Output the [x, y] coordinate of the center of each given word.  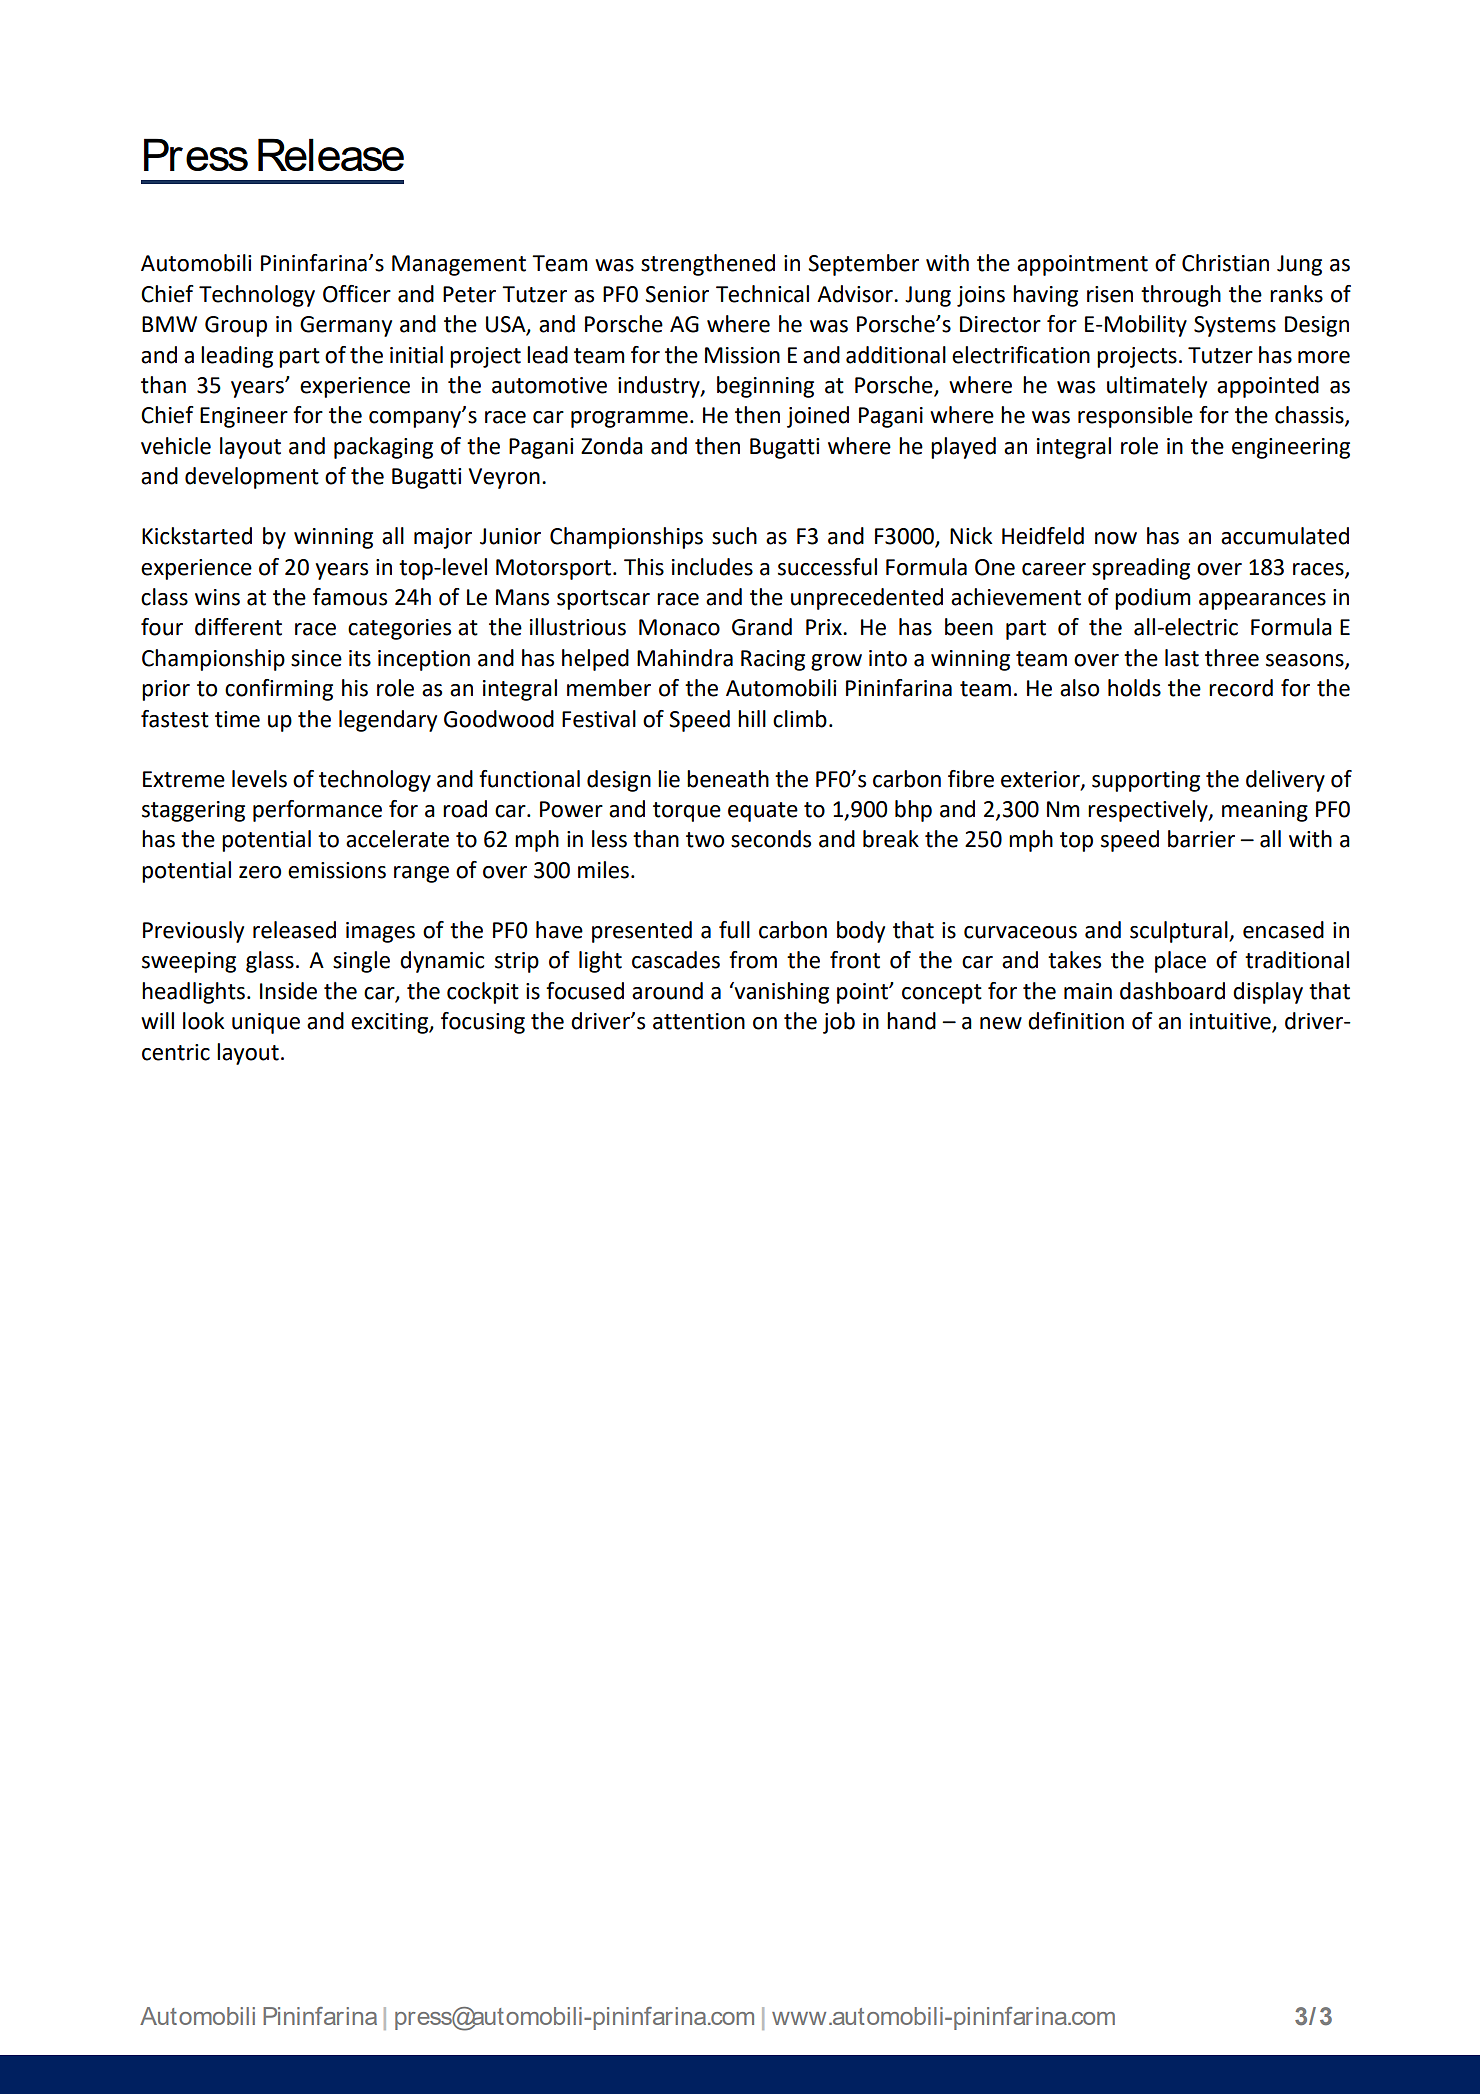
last [1182, 658]
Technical [762, 294]
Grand [762, 627]
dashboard [1172, 991]
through [1181, 296]
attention [699, 1021]
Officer [357, 294]
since [316, 658]
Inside [288, 991]
